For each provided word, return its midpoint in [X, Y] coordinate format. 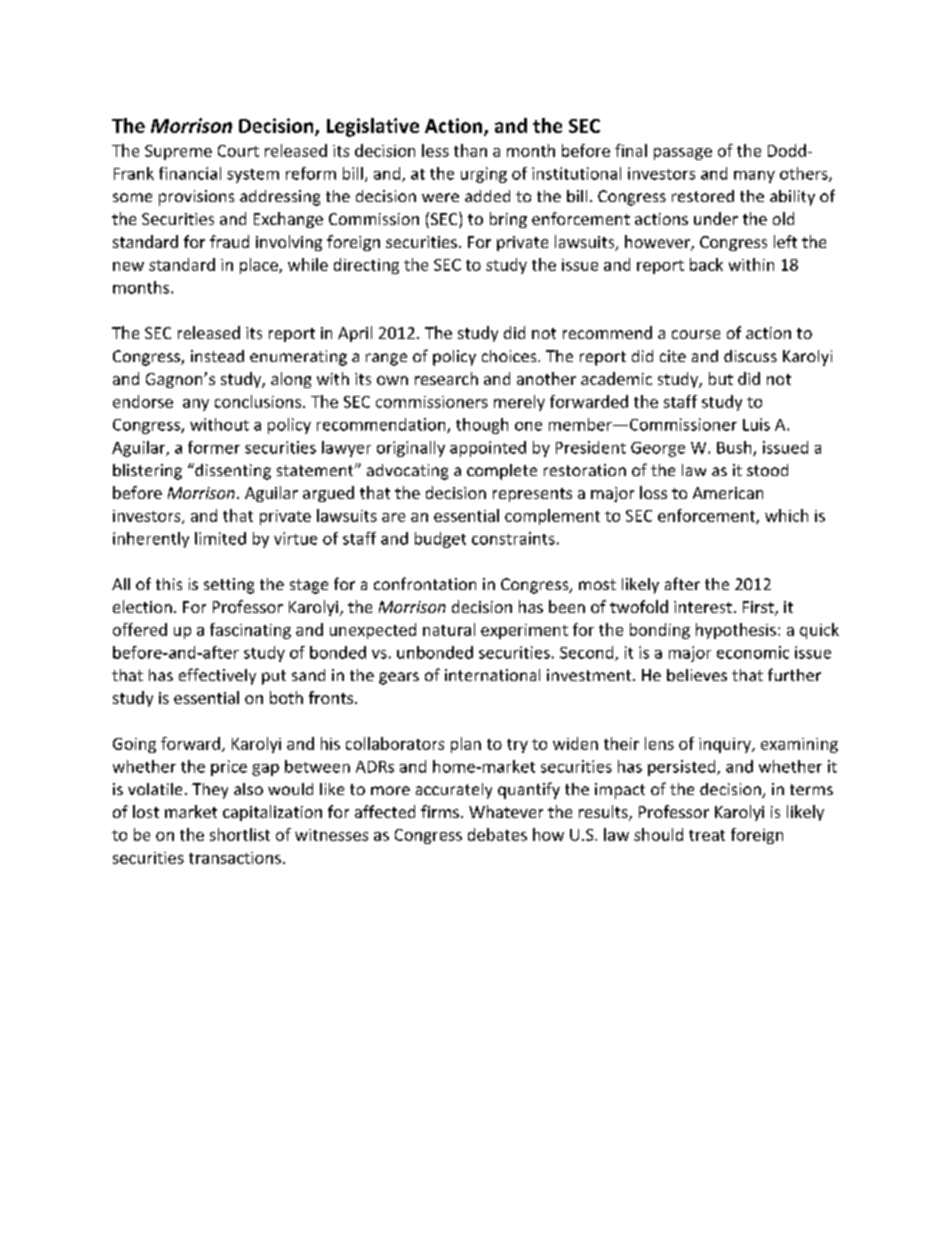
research [446, 378]
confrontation [425, 583]
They [210, 791]
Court [238, 151]
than [470, 150]
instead [217, 356]
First [759, 608]
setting [229, 586]
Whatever [506, 811]
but [721, 378]
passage [683, 154]
